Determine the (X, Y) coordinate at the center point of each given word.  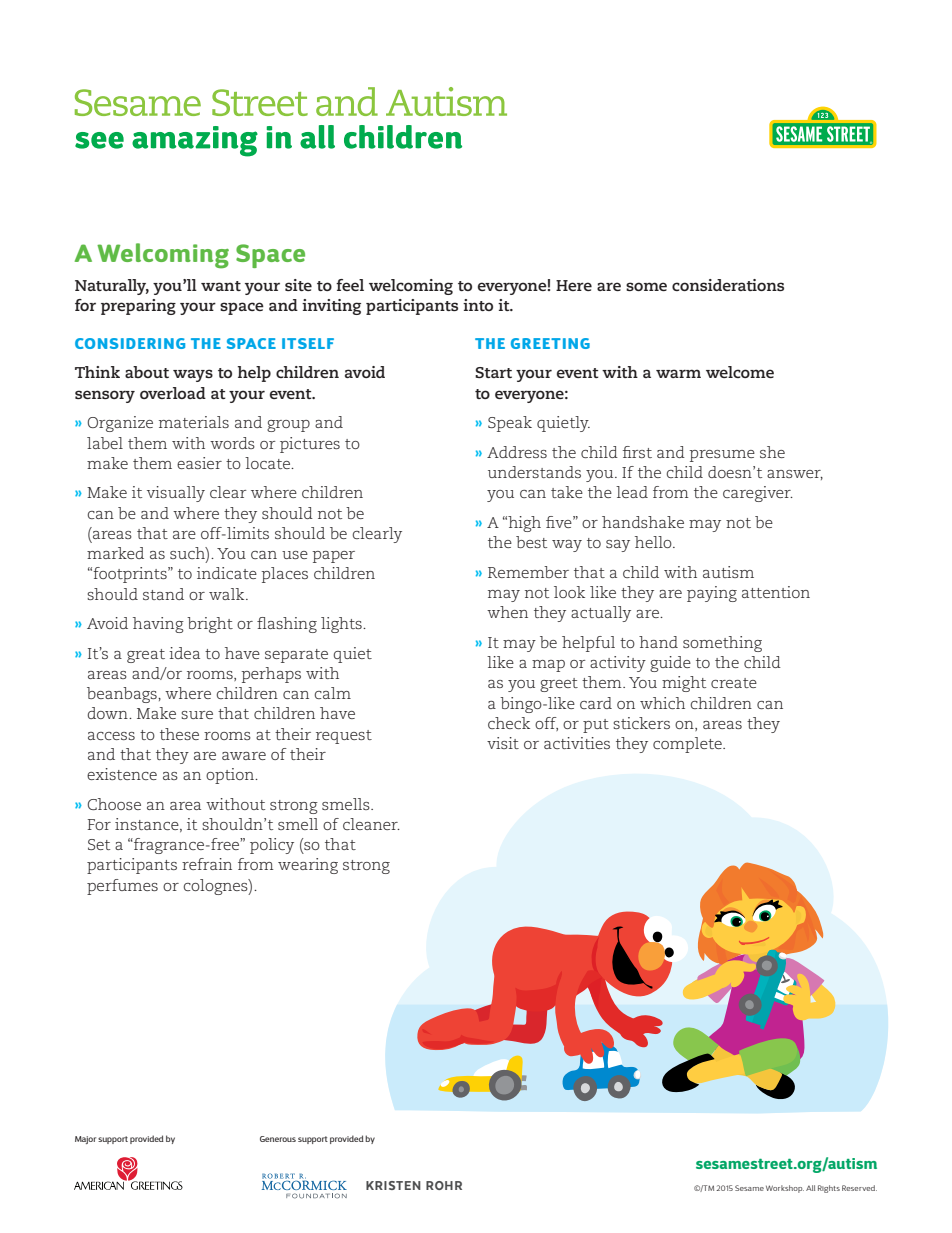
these (179, 734)
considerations (728, 285)
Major (85, 1140)
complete (688, 745)
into (478, 305)
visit (503, 743)
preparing (138, 307)
